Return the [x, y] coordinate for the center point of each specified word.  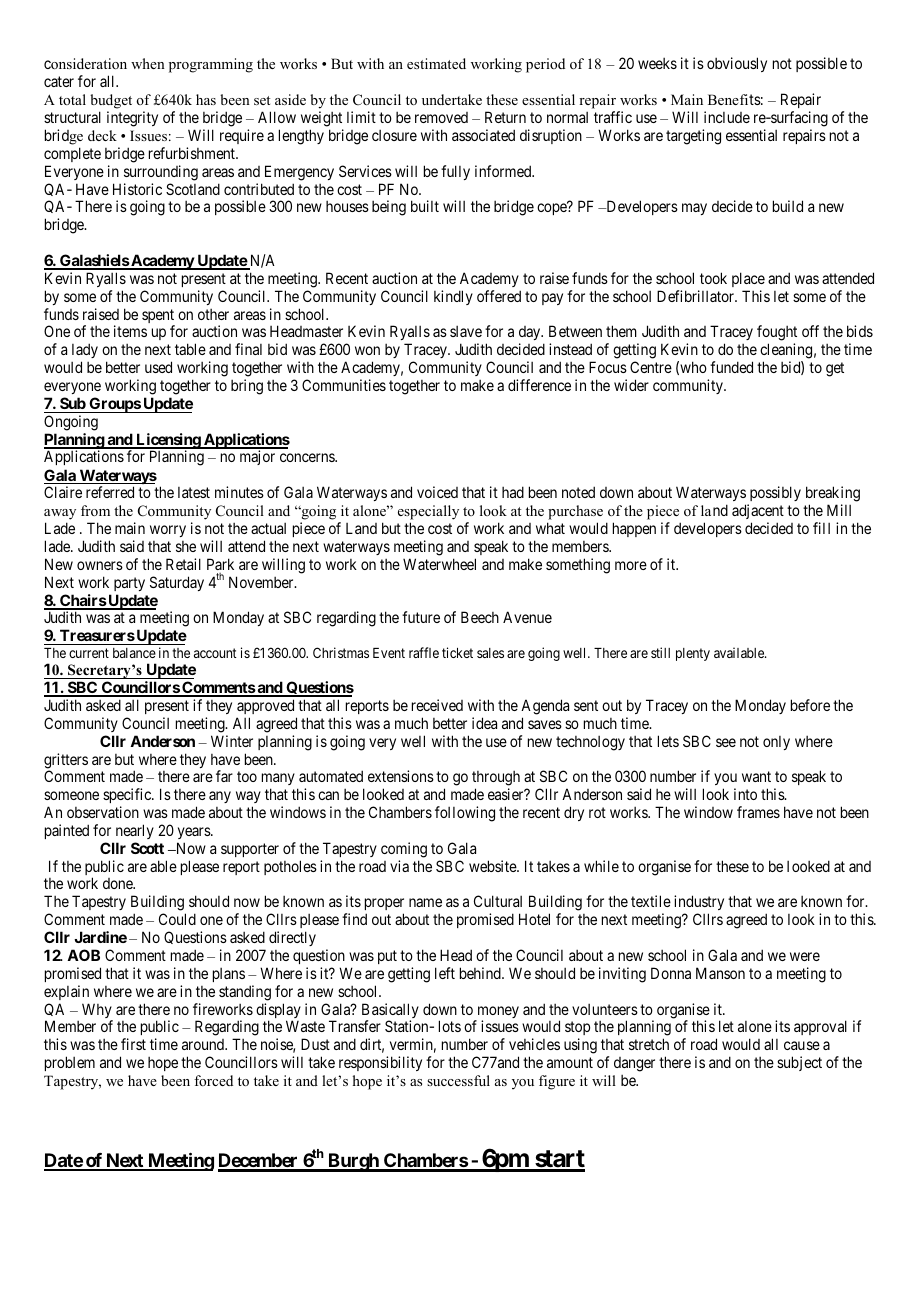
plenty [693, 654]
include [727, 117]
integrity [132, 119]
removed [441, 117]
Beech [480, 617]
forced [213, 1080]
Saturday [177, 583]
